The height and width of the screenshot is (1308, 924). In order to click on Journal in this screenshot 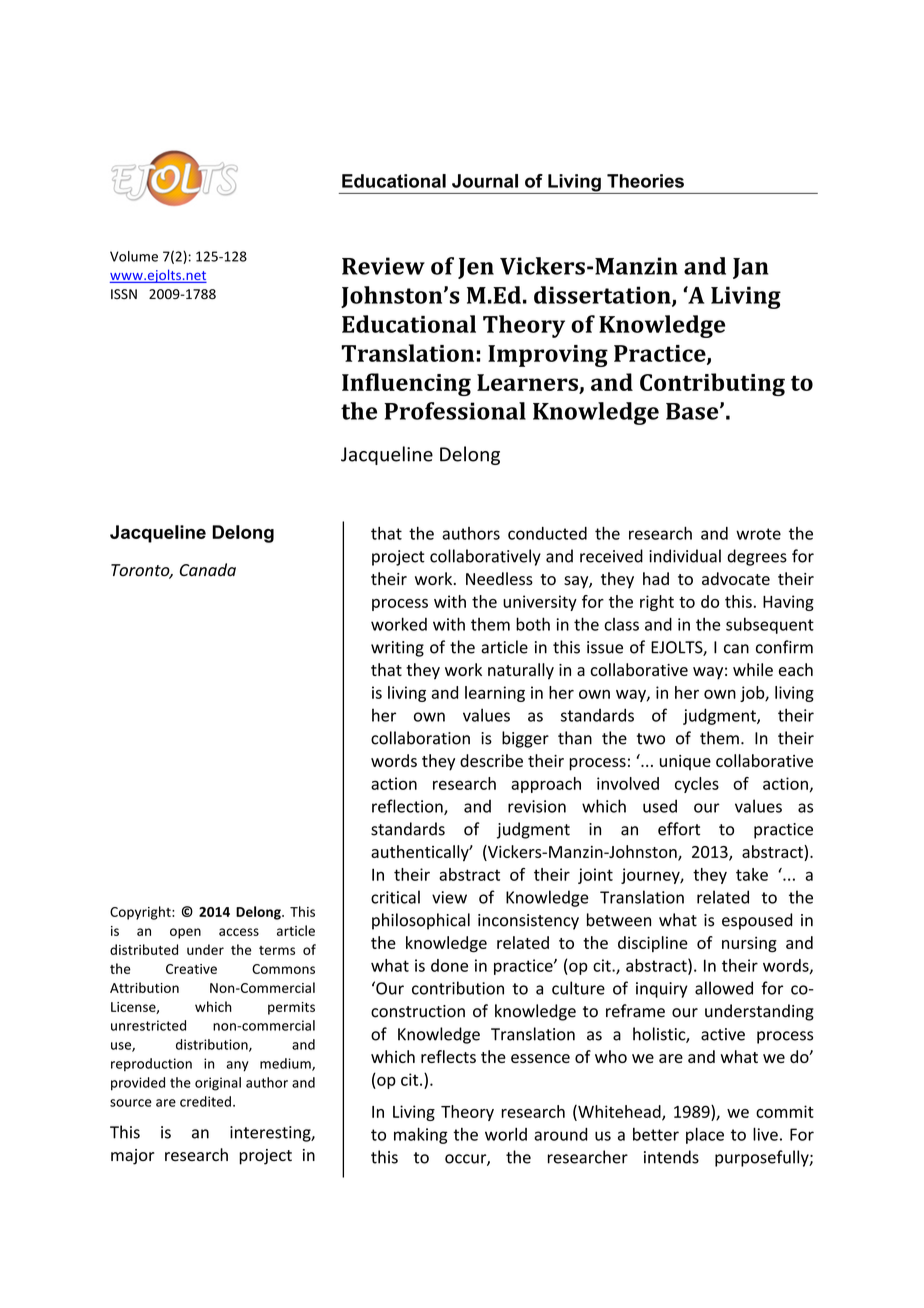, I will do `click(485, 181)`.
